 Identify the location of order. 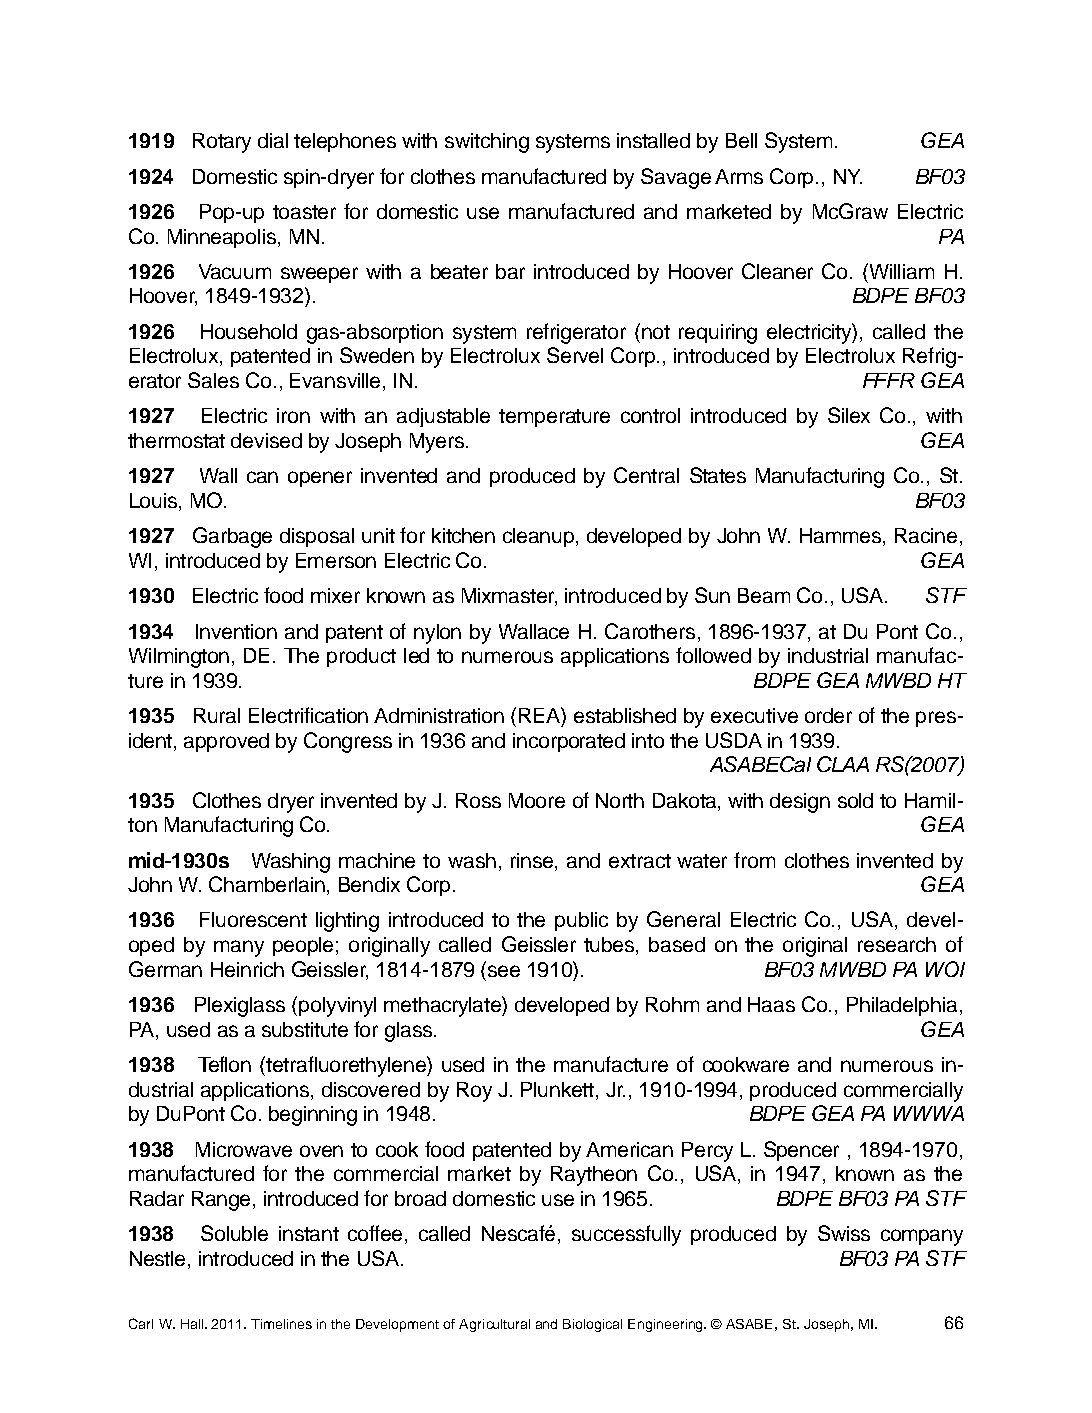
(828, 715).
